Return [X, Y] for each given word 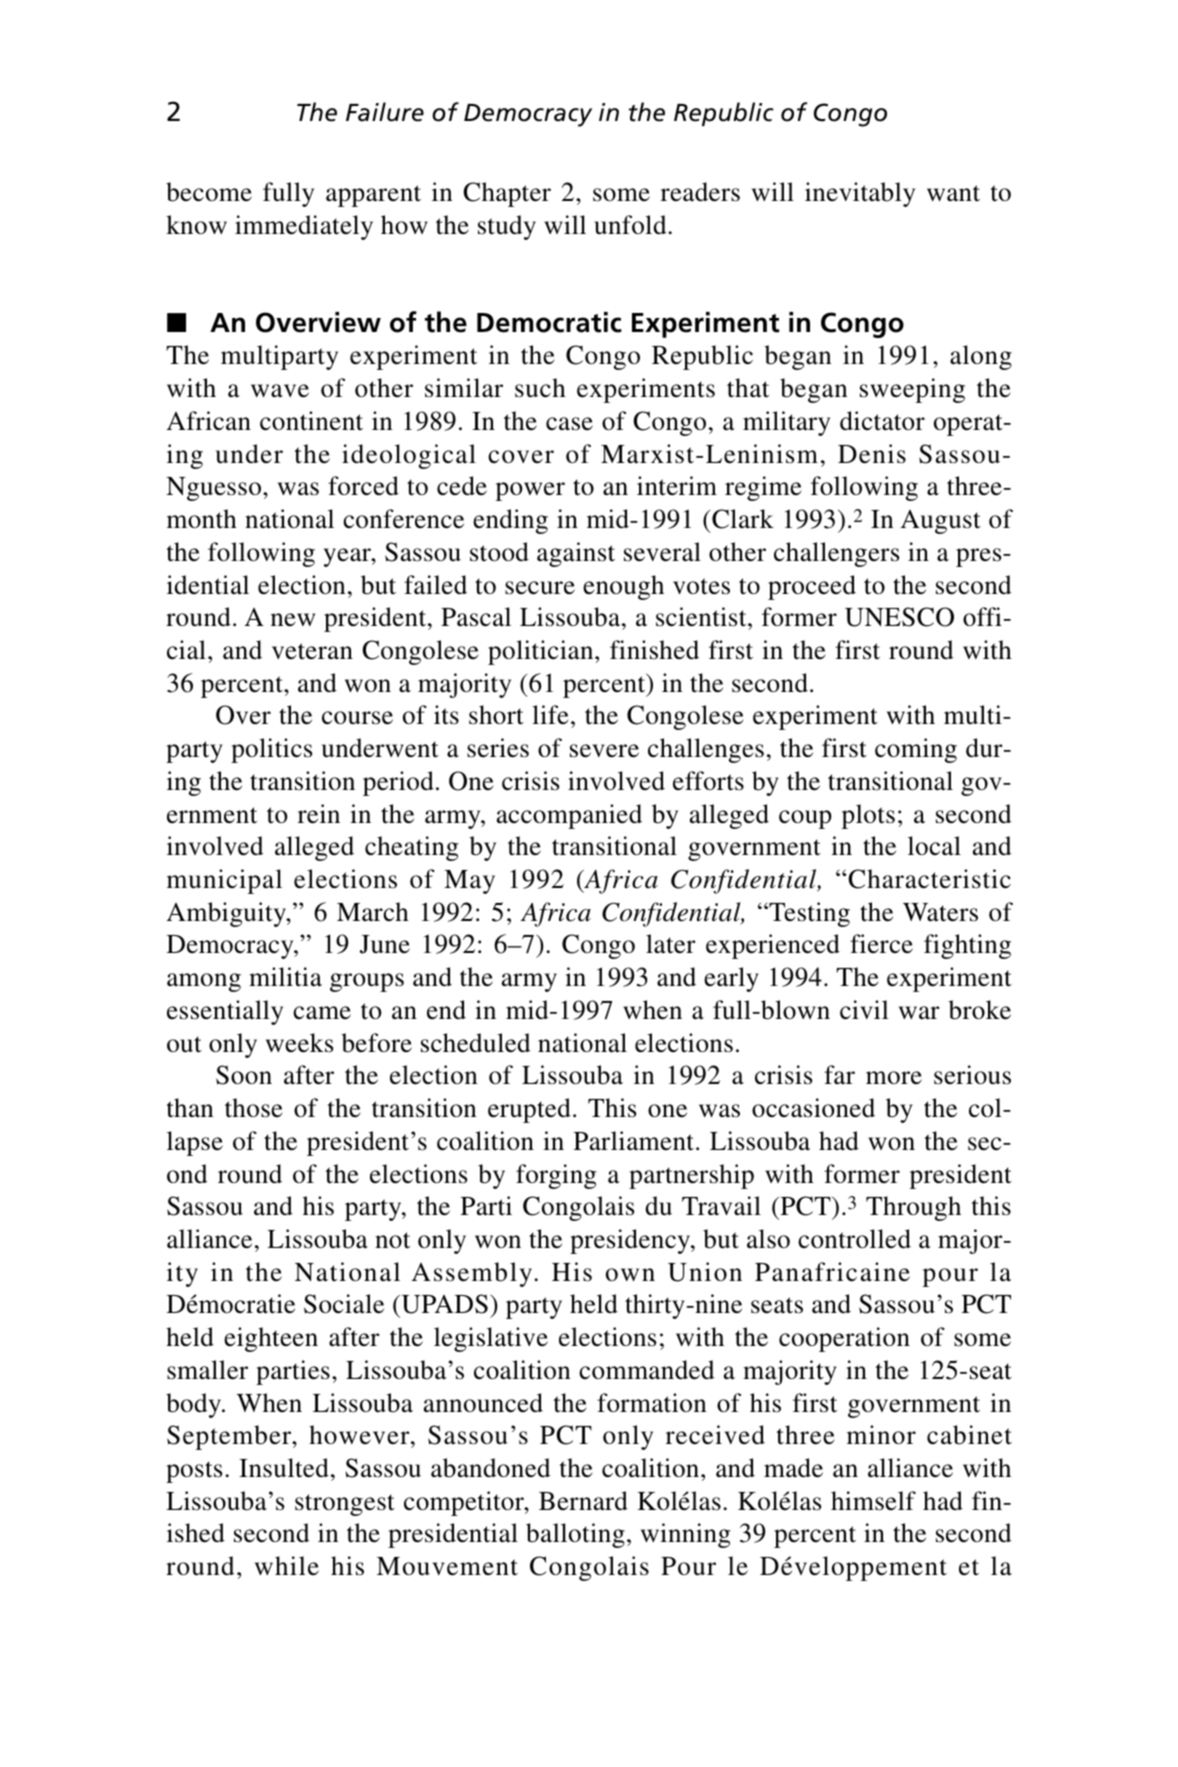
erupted [529, 1110]
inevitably [860, 194]
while [287, 1566]
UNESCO [899, 617]
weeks [299, 1043]
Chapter [507, 194]
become [209, 192]
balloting [575, 1535]
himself [873, 1501]
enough [623, 587]
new [293, 620]
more [894, 1078]
